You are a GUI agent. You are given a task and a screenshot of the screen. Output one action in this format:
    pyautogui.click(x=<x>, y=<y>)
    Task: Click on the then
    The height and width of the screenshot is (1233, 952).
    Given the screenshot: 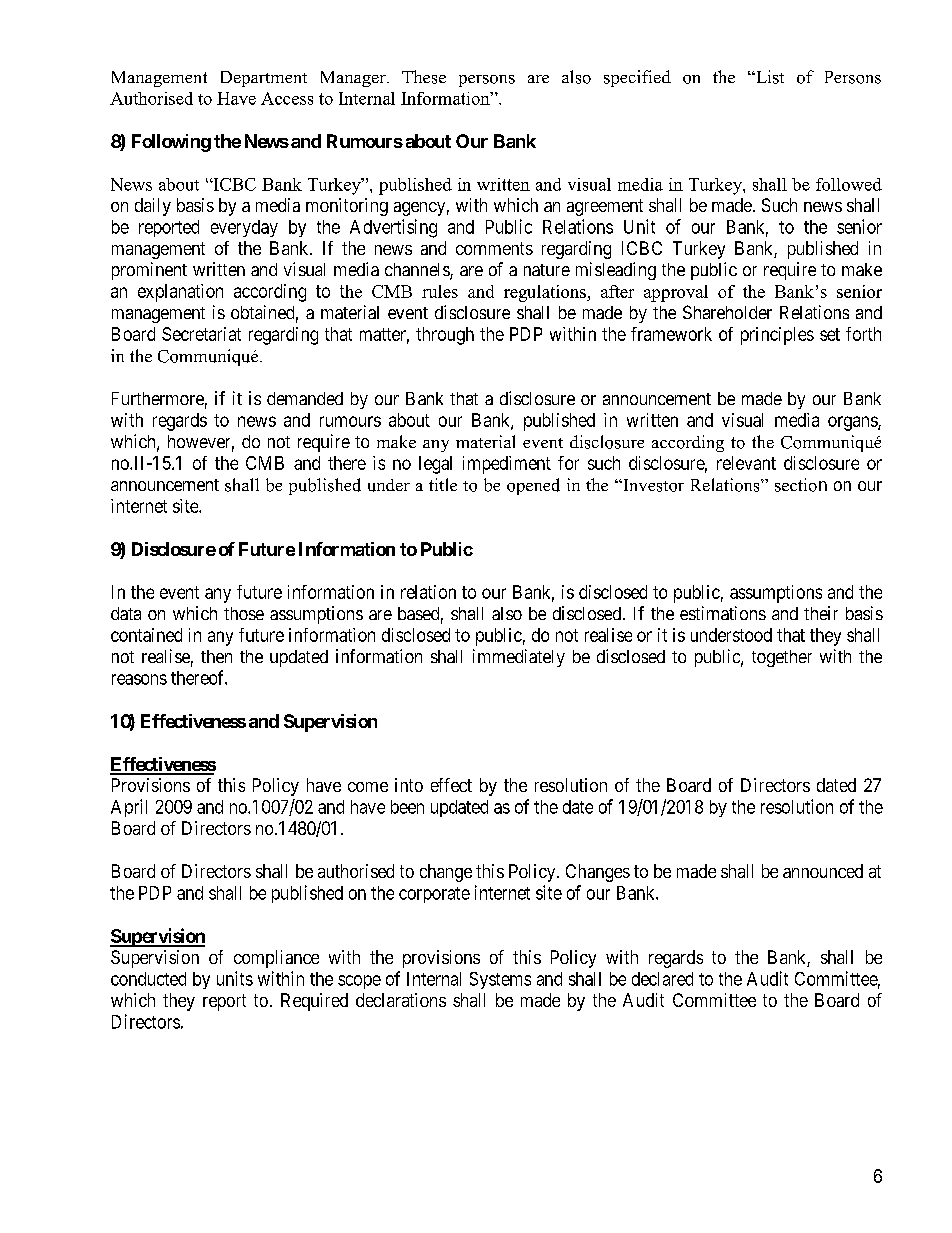 What is the action you would take?
    pyautogui.click(x=216, y=656)
